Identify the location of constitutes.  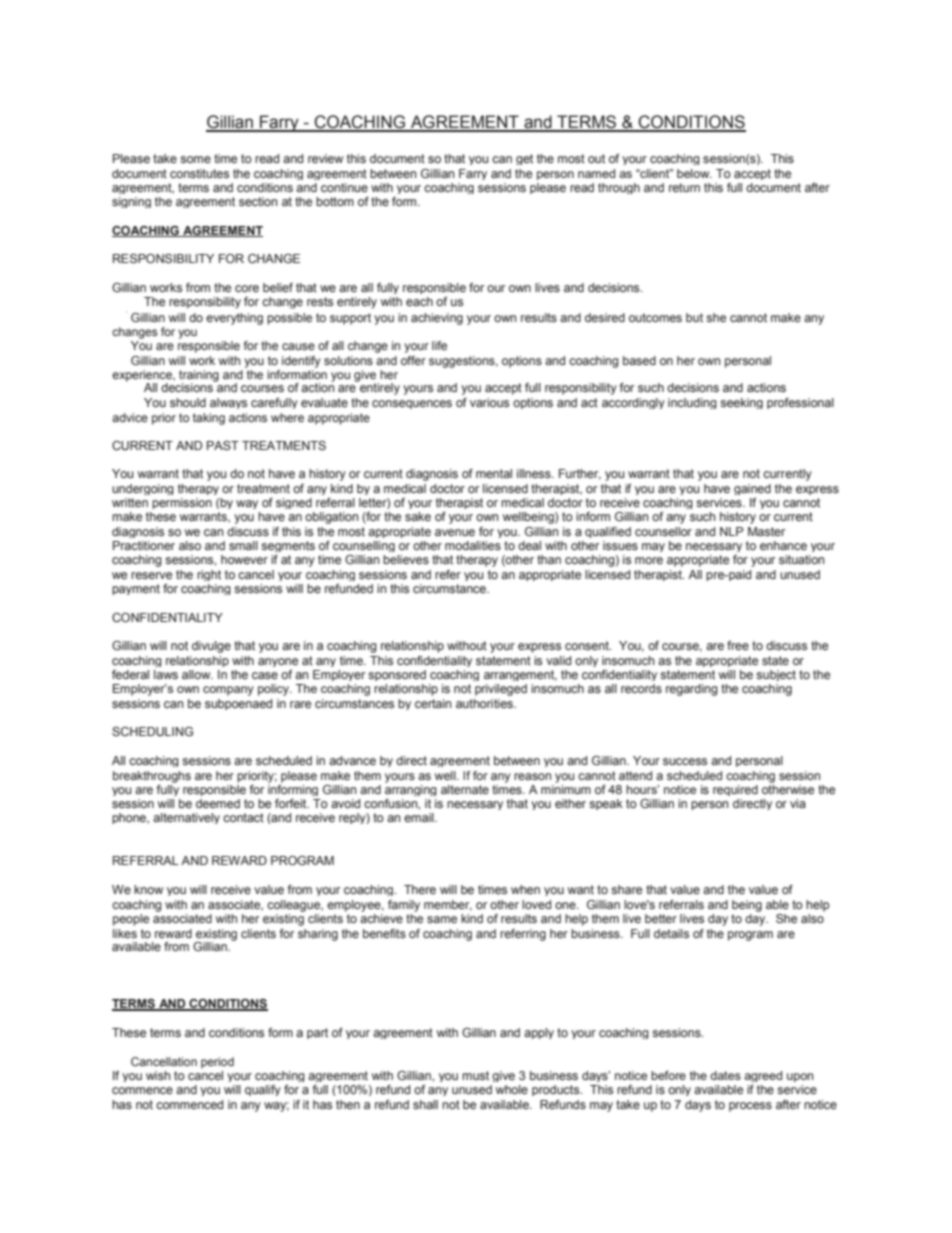
(199, 173).
